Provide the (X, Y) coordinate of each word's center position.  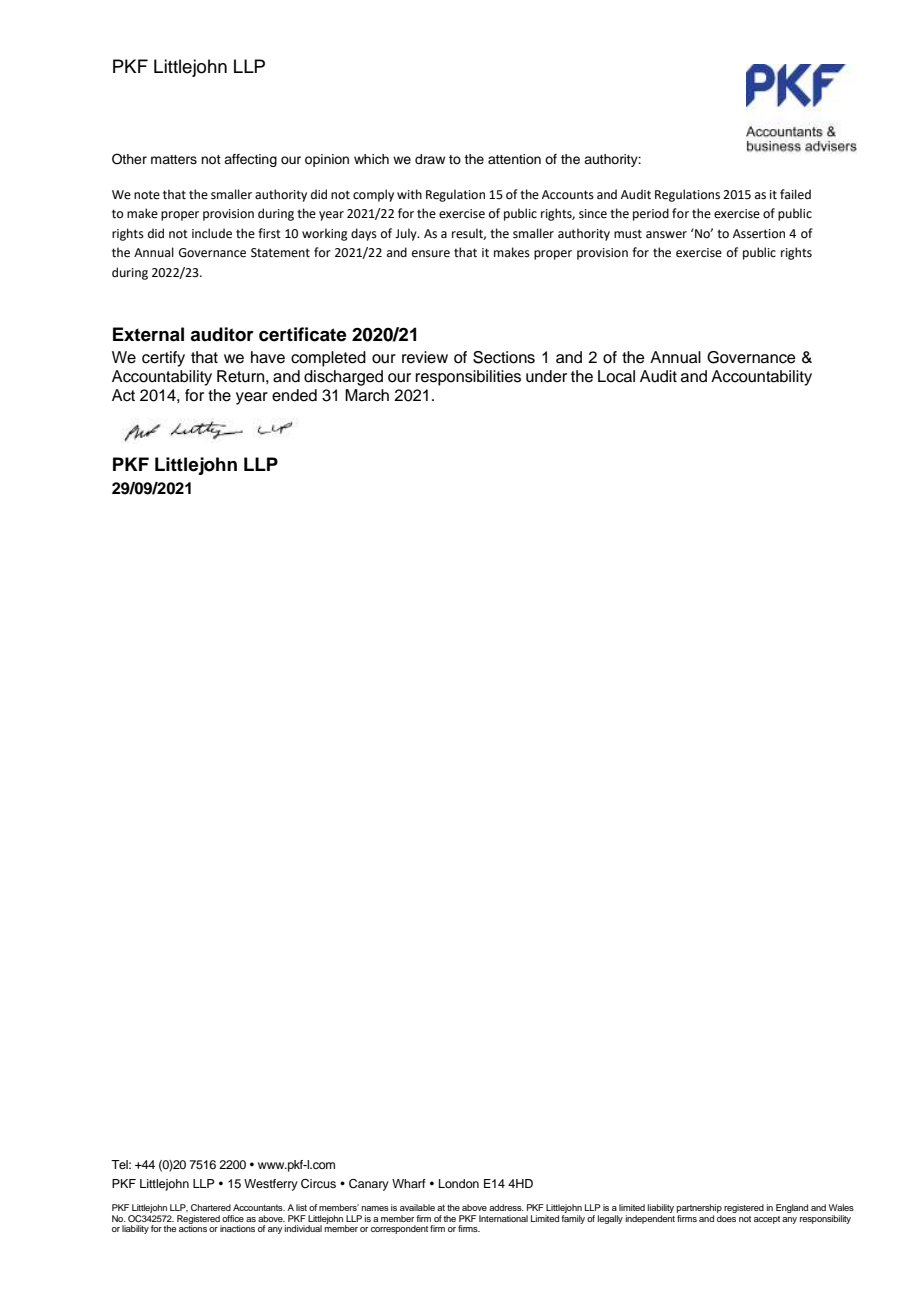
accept (767, 1220)
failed (795, 194)
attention (514, 159)
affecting (250, 160)
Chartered (211, 1207)
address (506, 1207)
